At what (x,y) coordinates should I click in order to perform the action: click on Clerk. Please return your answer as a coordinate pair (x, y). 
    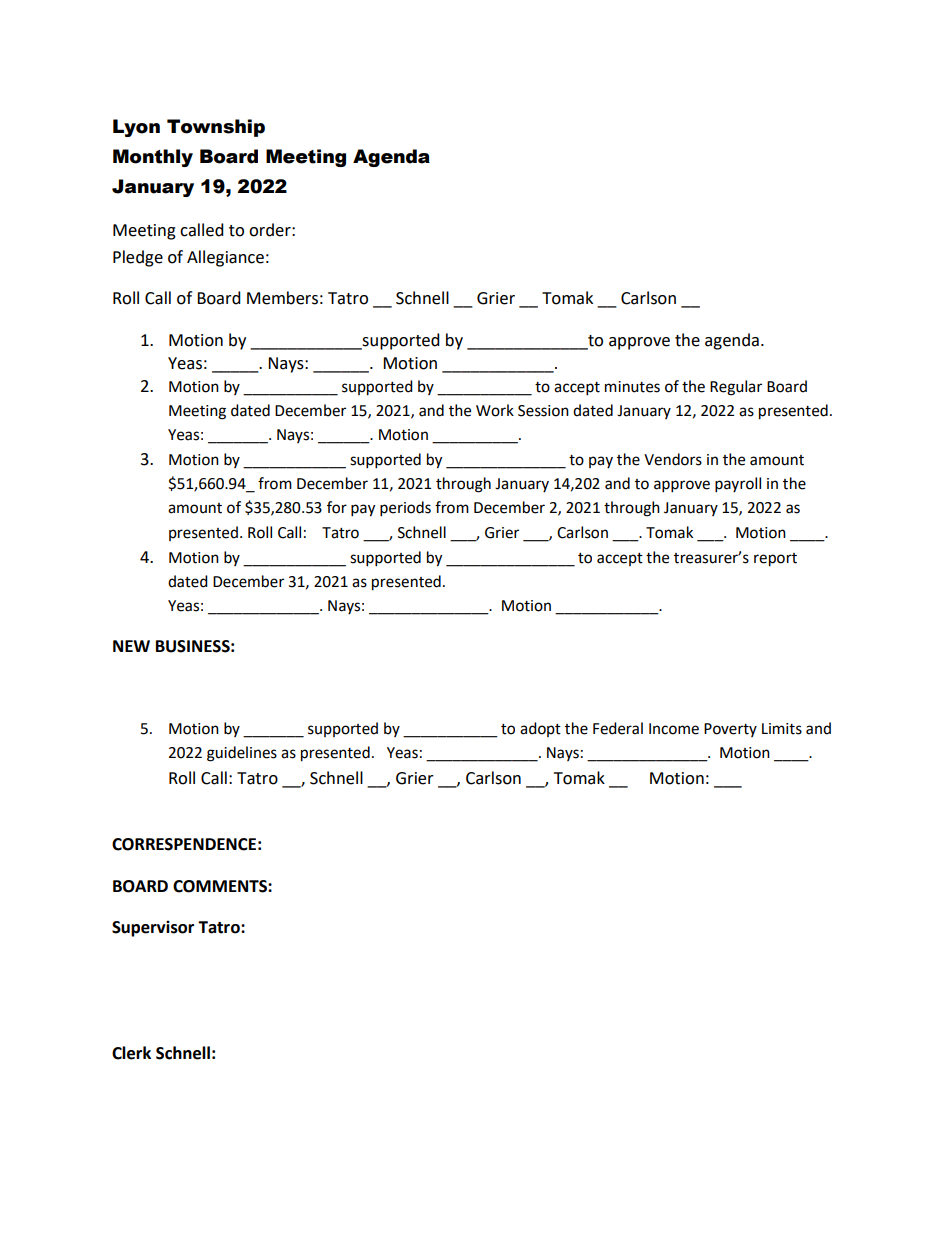
    Looking at the image, I should click on (131, 1053).
